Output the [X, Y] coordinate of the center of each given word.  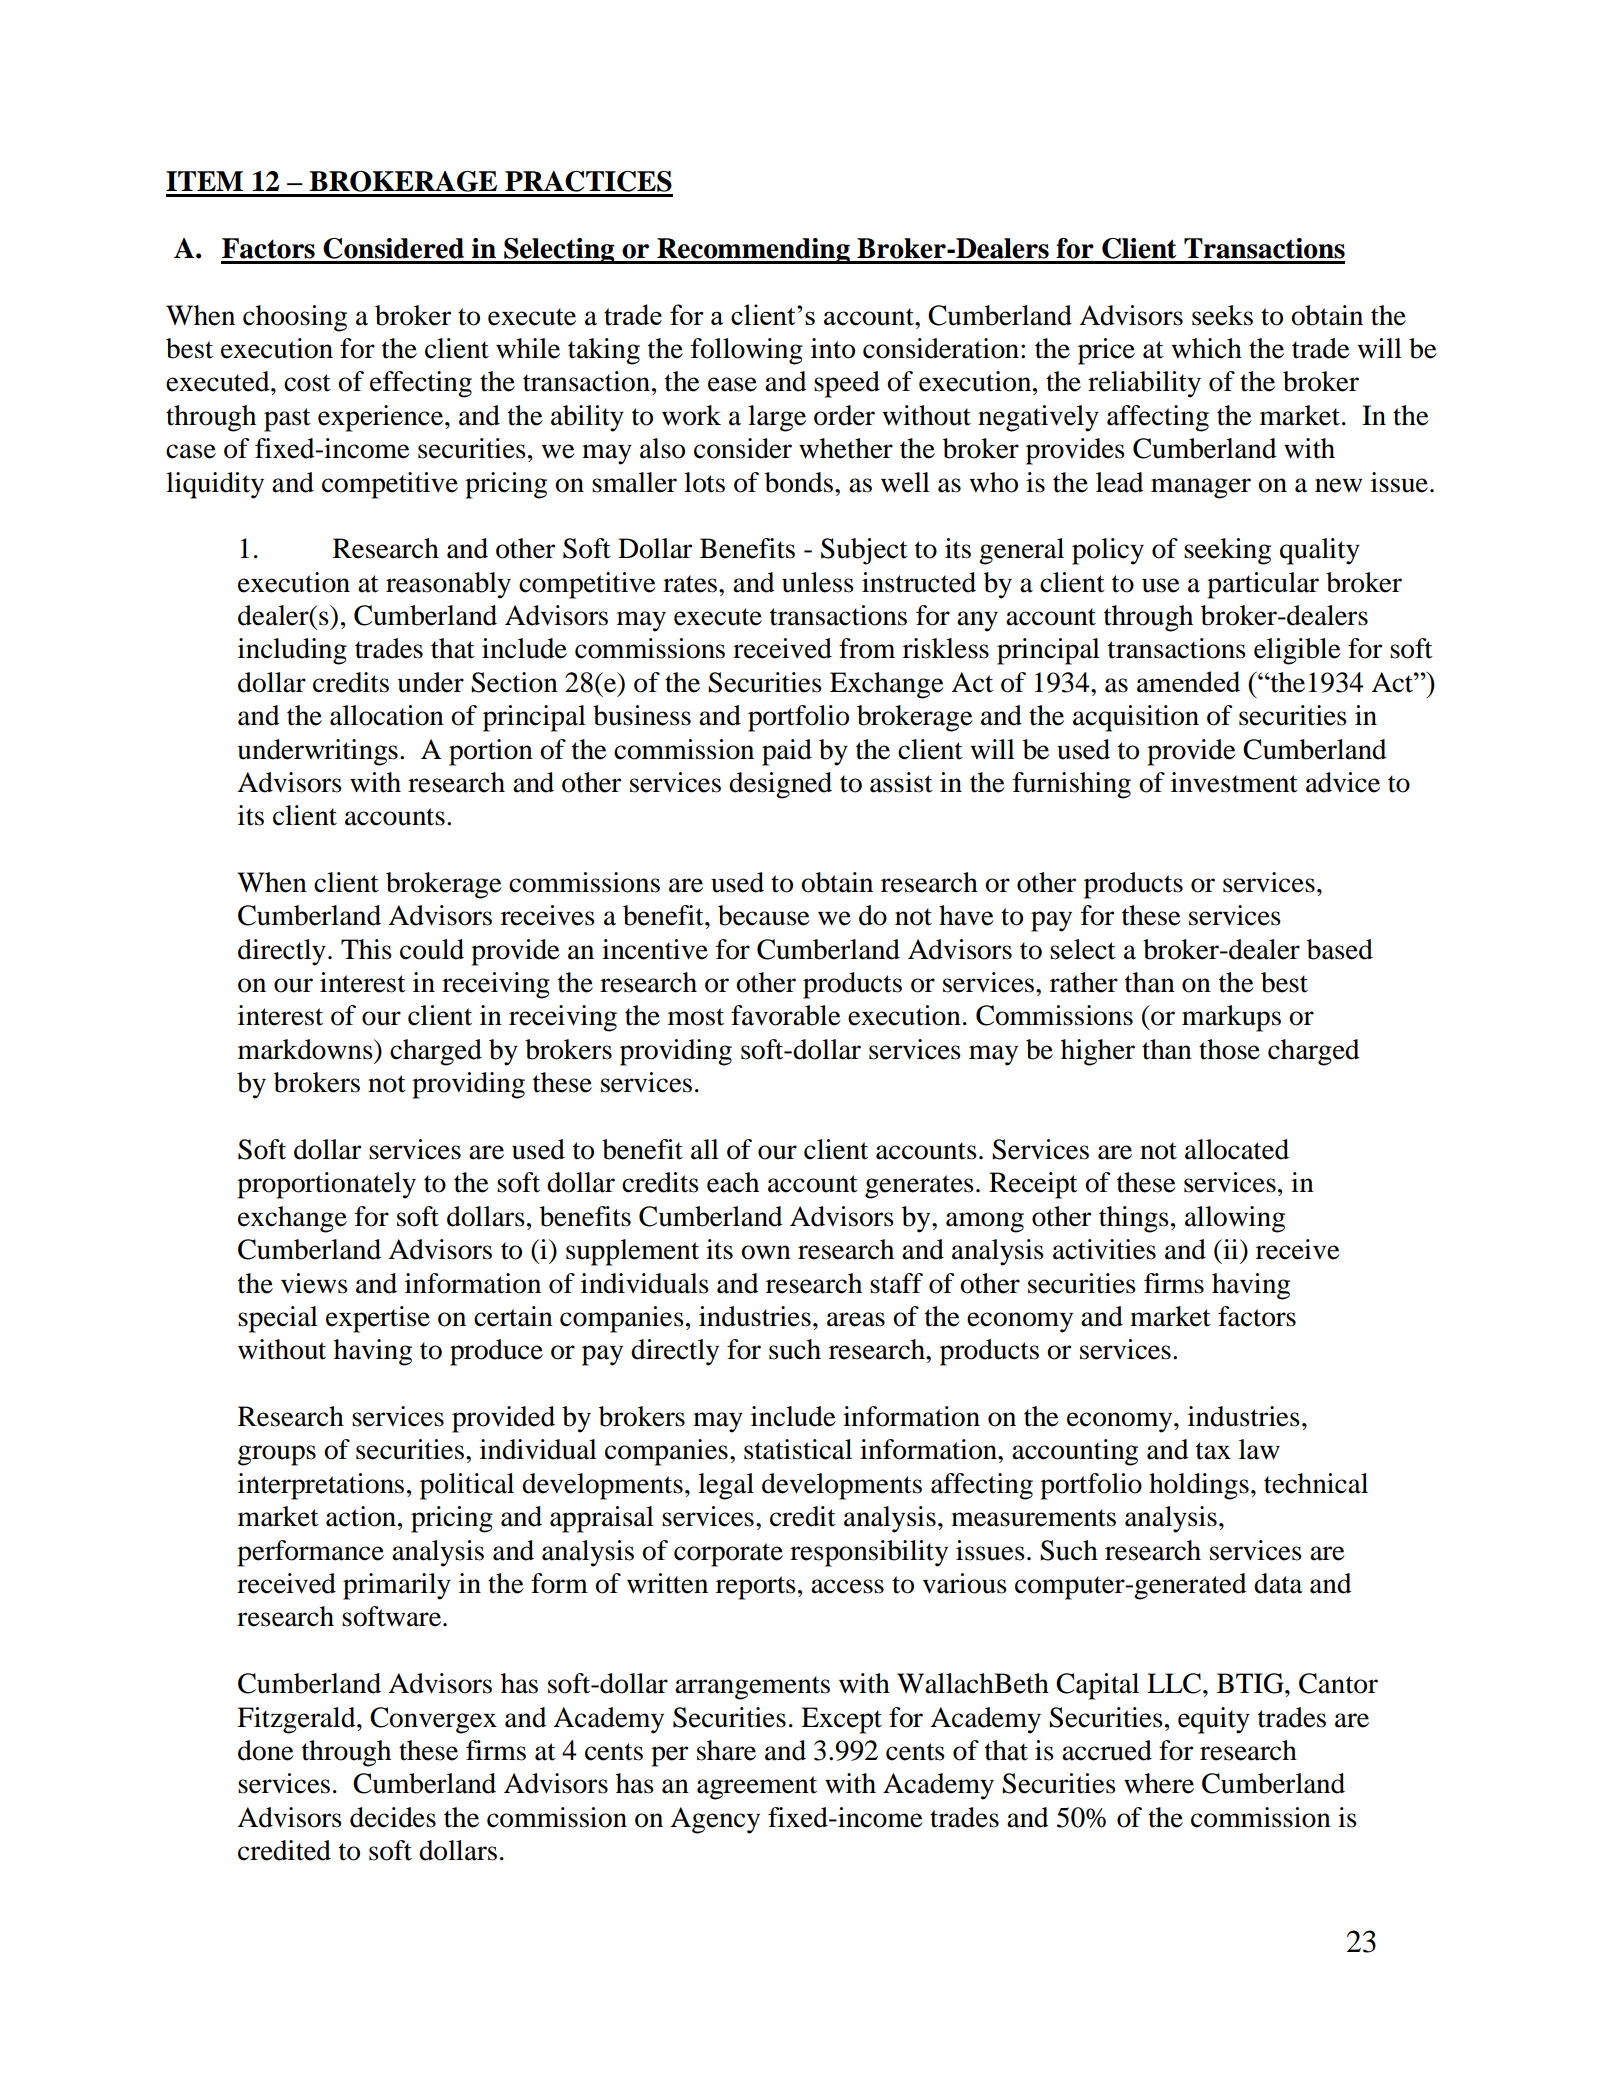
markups [1231, 1018]
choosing [295, 318]
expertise [378, 1319]
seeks [1222, 315]
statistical [798, 1449]
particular [1263, 585]
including [292, 651]
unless [818, 582]
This [366, 949]
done [266, 1750]
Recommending [753, 251]
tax [1213, 1451]
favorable [786, 1015]
